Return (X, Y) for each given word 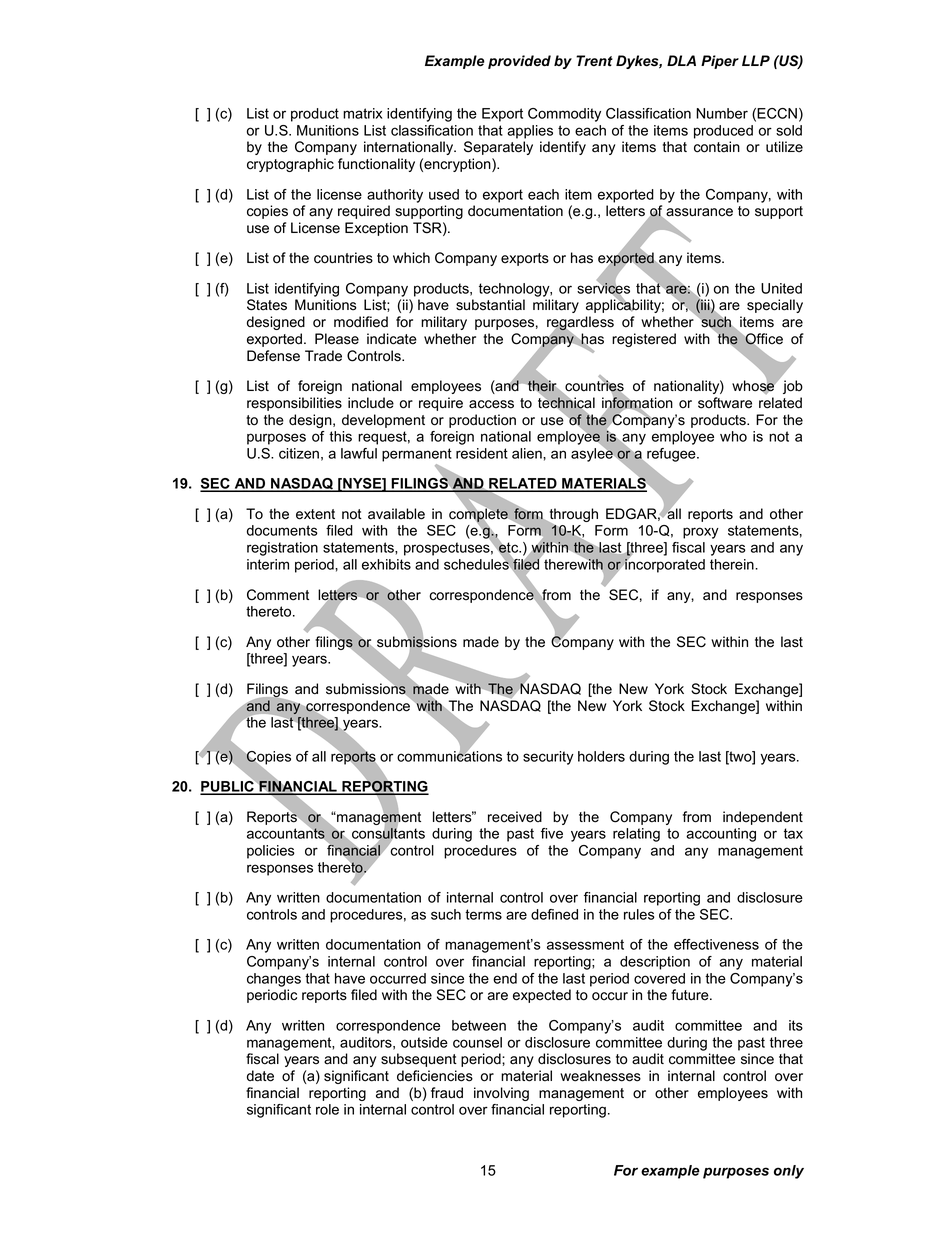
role (327, 1109)
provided (519, 62)
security (548, 758)
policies (271, 852)
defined (554, 914)
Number (722, 113)
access (491, 404)
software (725, 403)
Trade (323, 356)
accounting (721, 835)
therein (733, 564)
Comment (278, 595)
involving (501, 1094)
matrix (362, 113)
